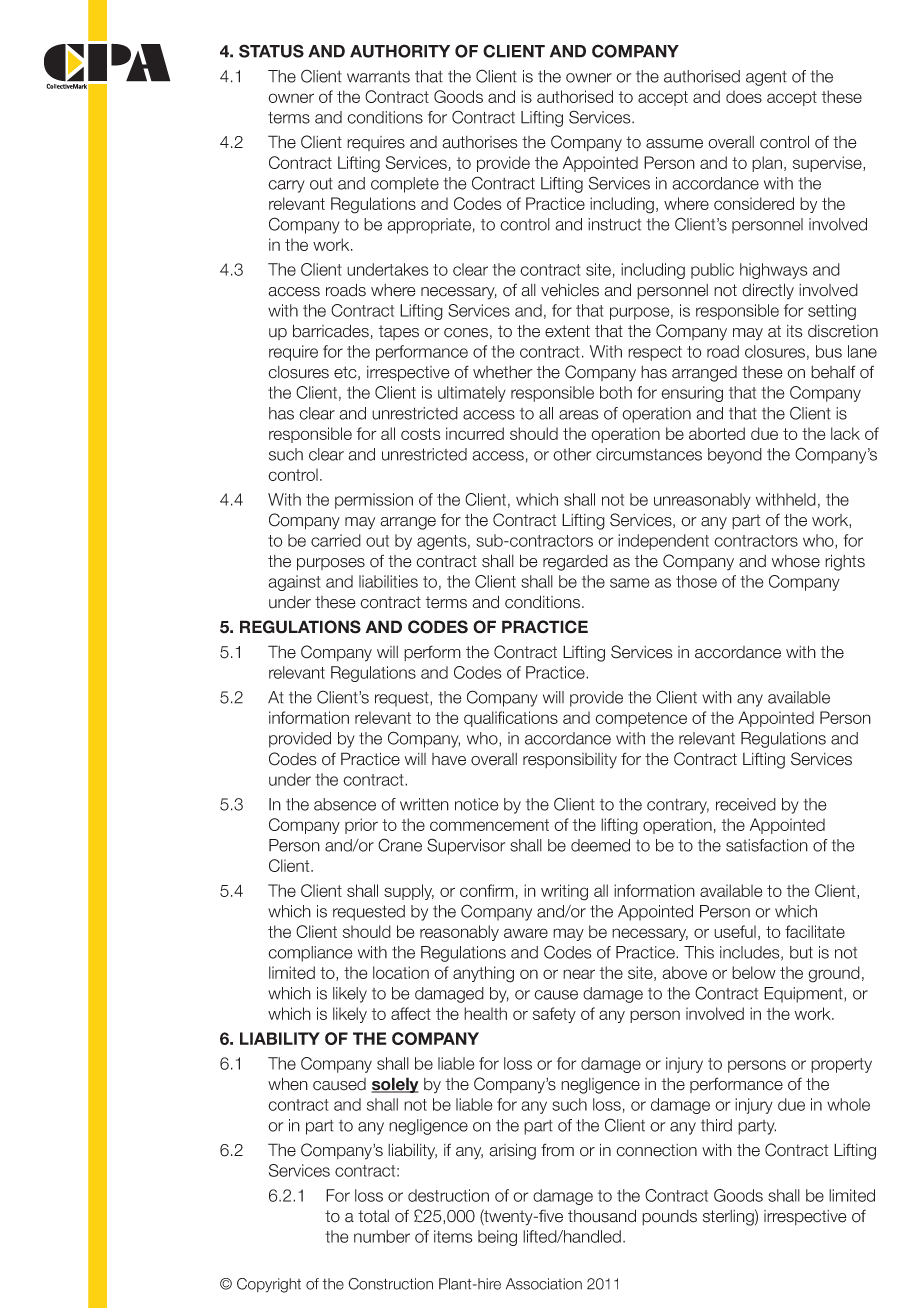 The image size is (924, 1308). What do you see at coordinates (744, 96) in the page?
I see `does` at bounding box center [744, 96].
